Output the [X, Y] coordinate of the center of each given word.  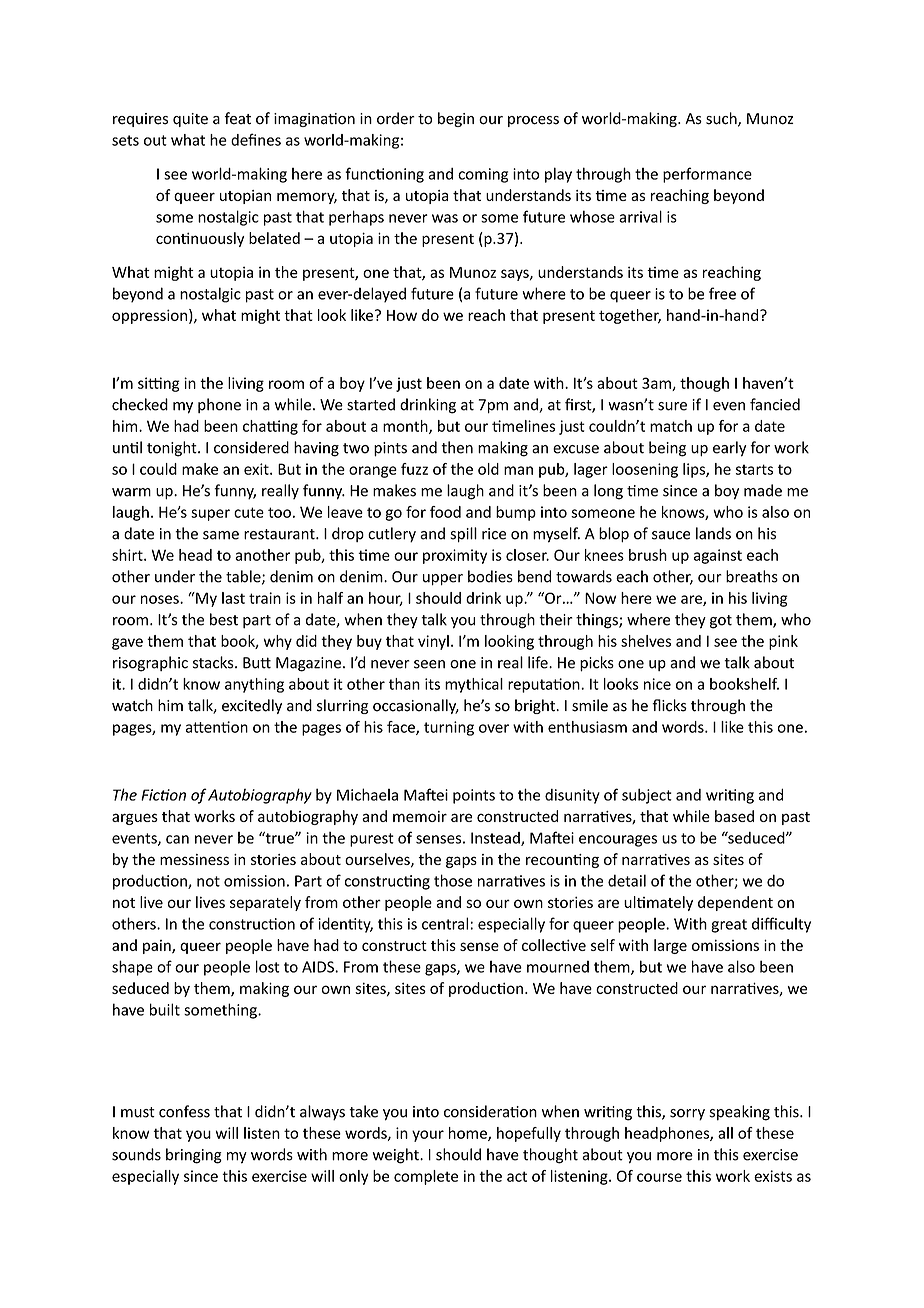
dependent [735, 903]
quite [190, 120]
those [453, 880]
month [406, 427]
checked [140, 404]
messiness [194, 859]
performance [707, 175]
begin [456, 119]
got [721, 622]
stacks [214, 662]
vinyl [433, 642]
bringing [194, 1156]
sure [672, 406]
